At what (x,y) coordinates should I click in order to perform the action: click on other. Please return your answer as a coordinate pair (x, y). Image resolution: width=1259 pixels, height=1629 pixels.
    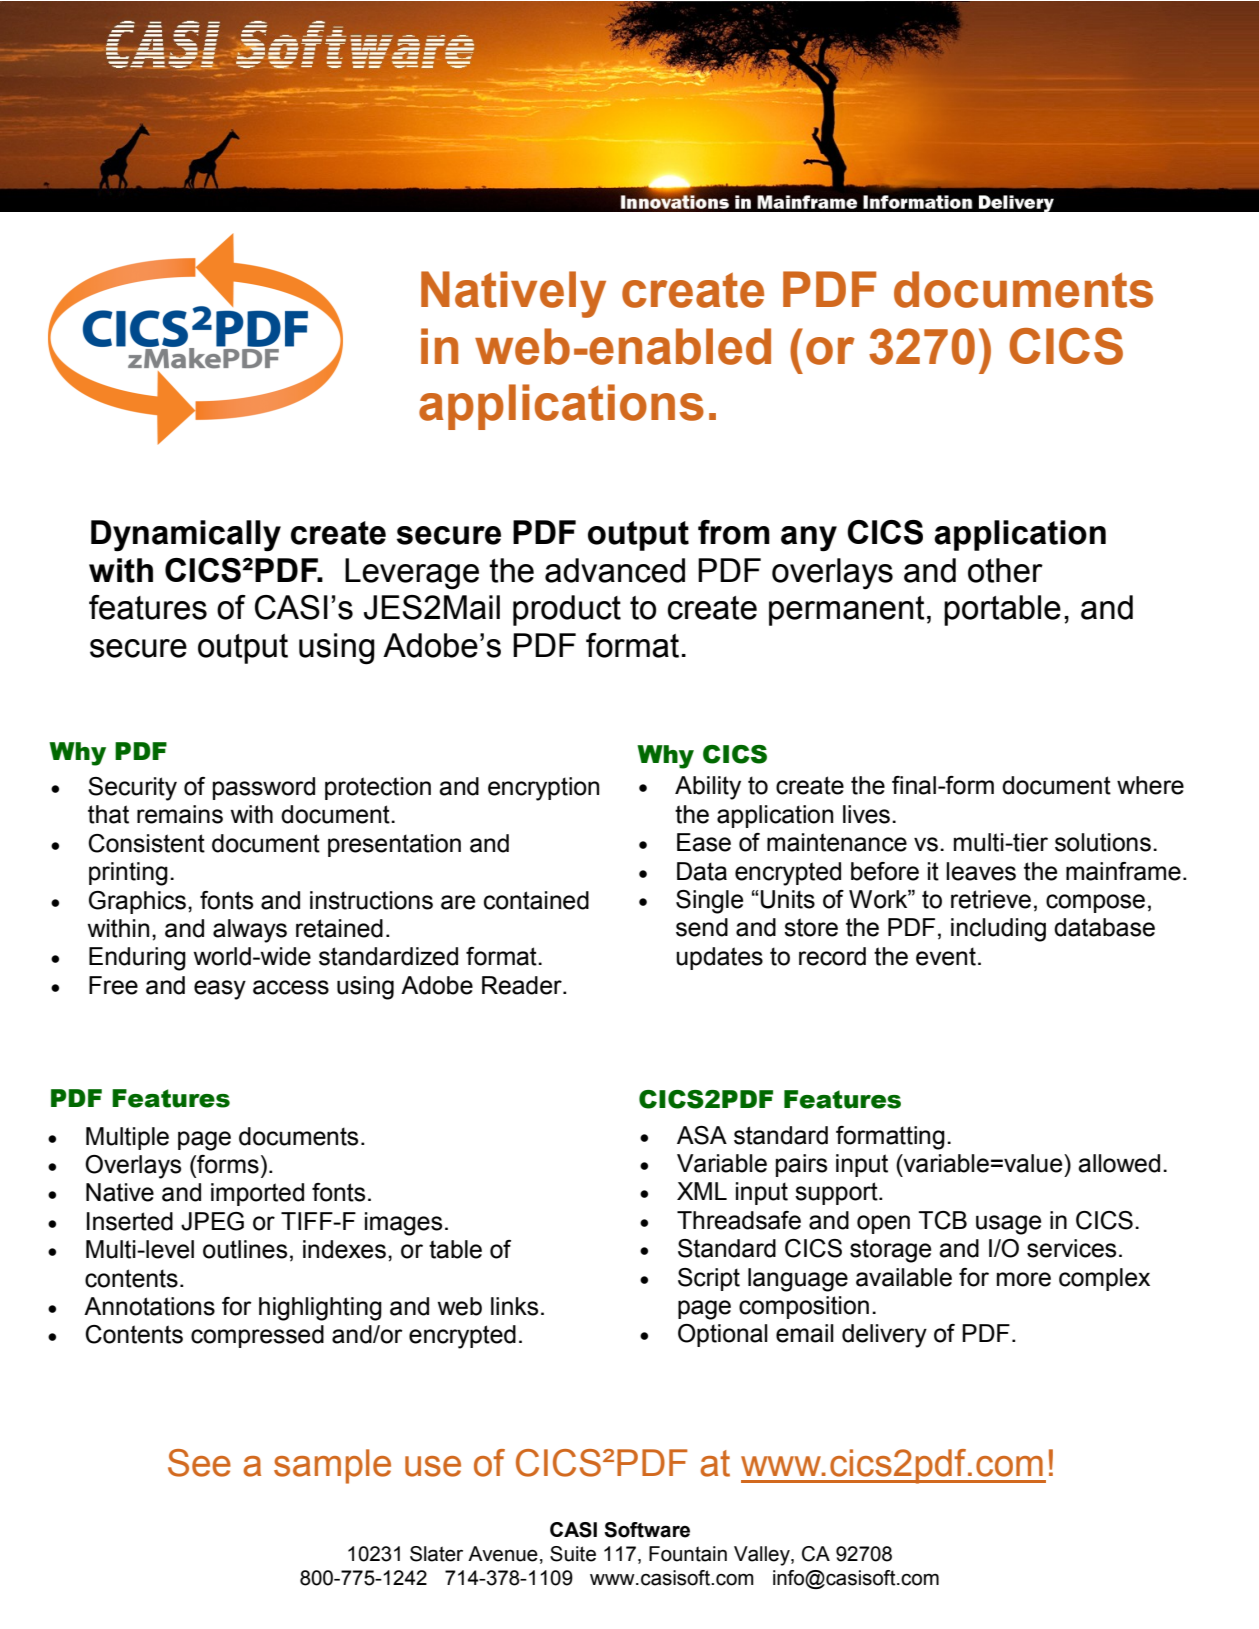
    Looking at the image, I should click on (1005, 570).
